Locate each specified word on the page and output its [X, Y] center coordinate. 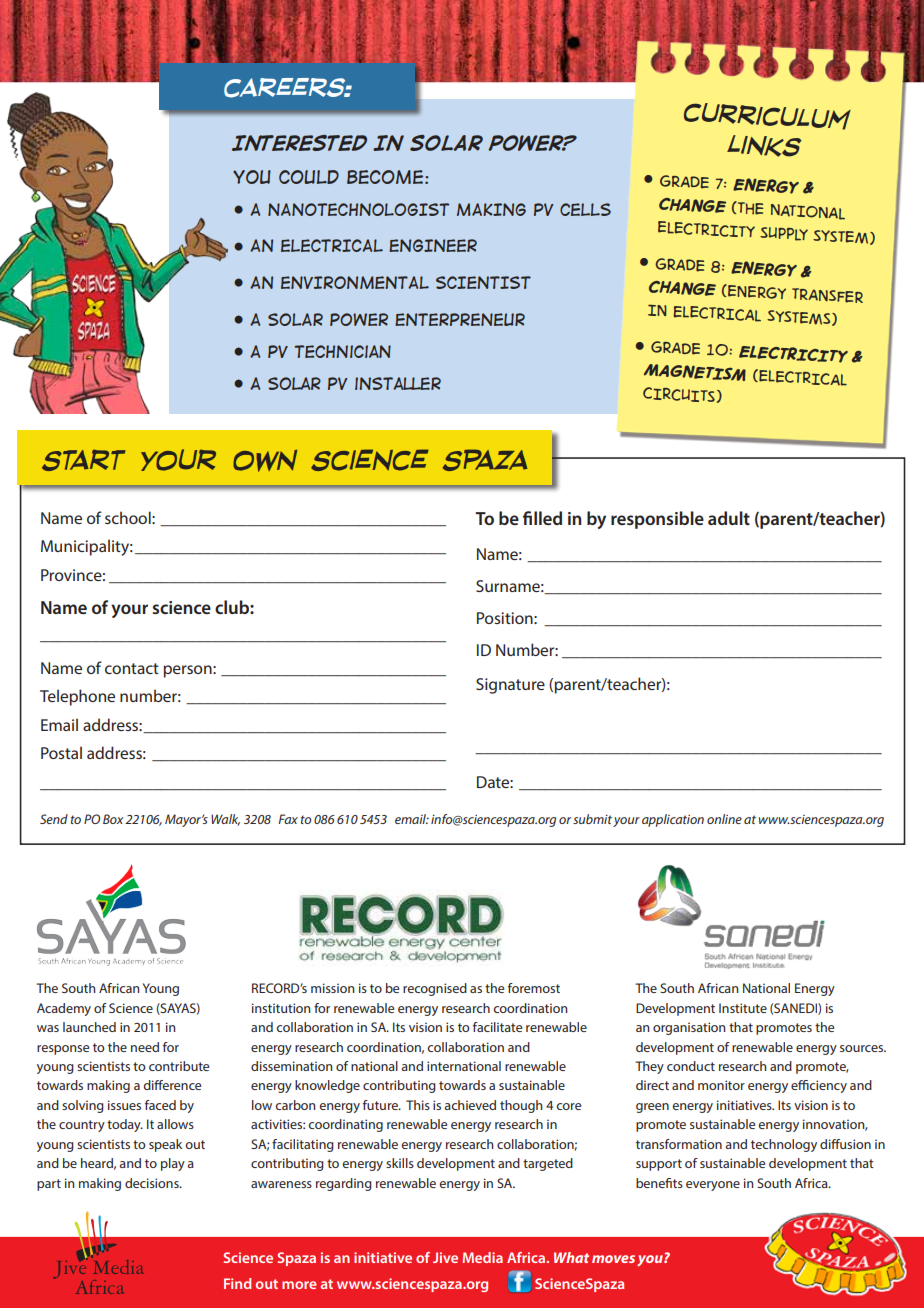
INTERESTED [299, 143]
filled [542, 518]
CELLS [585, 209]
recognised [435, 989]
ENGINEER [433, 245]
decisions [153, 1183]
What [571, 1257]
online [724, 819]
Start [84, 460]
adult [729, 518]
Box [113, 819]
